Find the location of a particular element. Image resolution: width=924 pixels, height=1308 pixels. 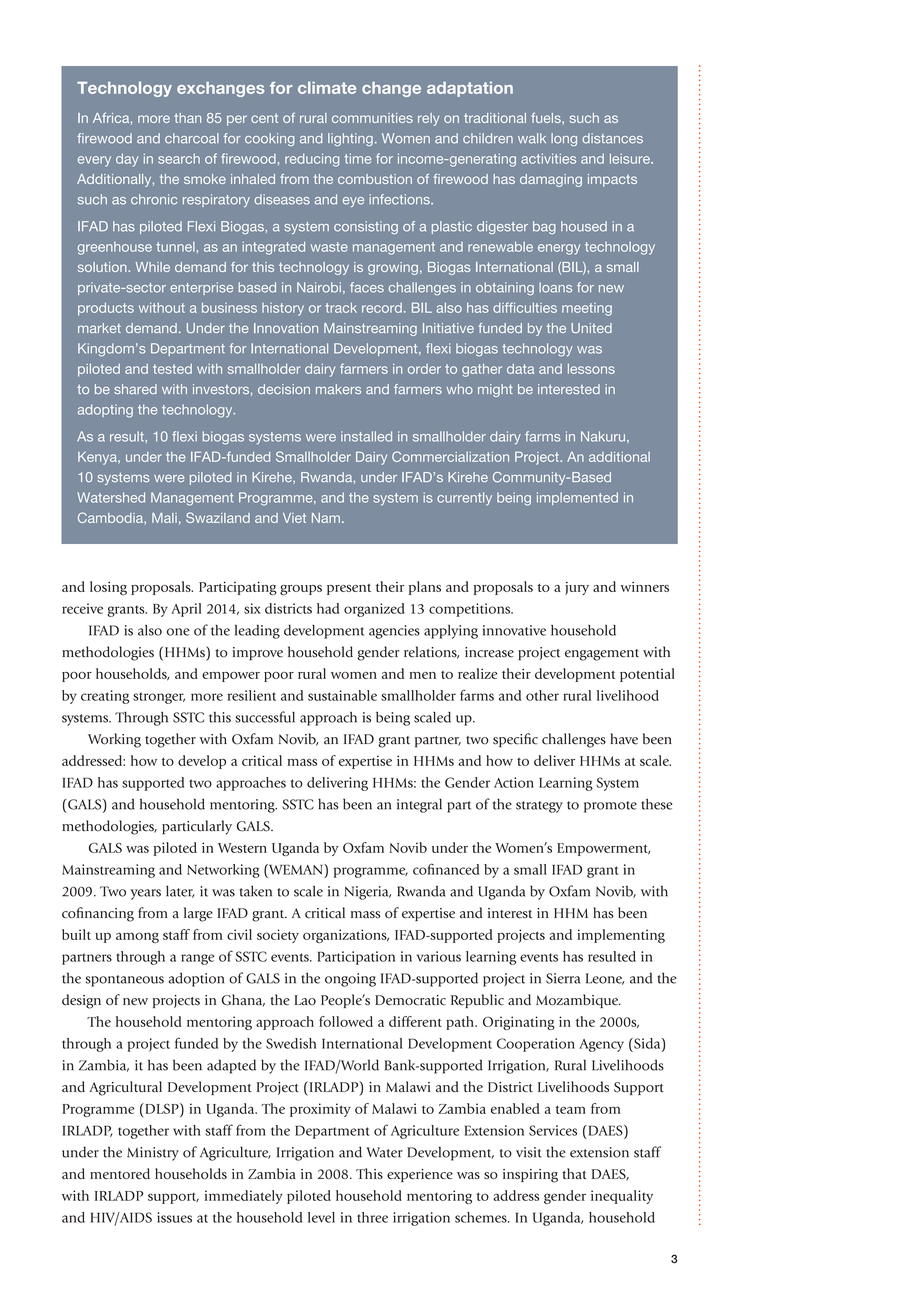

three is located at coordinates (372, 1217).
